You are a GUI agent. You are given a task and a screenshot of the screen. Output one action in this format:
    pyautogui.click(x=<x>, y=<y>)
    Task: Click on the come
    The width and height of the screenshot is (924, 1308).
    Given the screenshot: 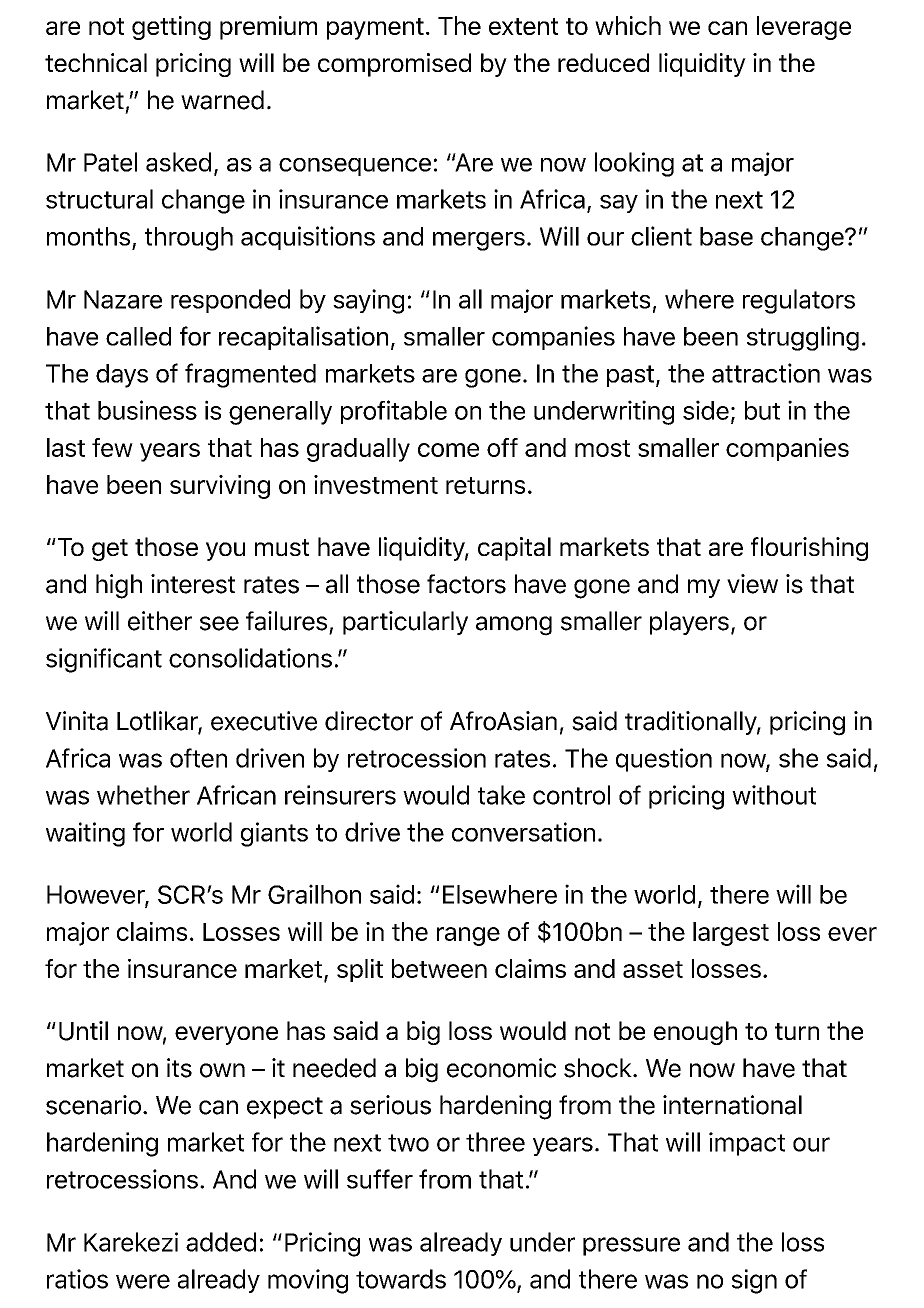 What is the action you would take?
    pyautogui.click(x=448, y=450)
